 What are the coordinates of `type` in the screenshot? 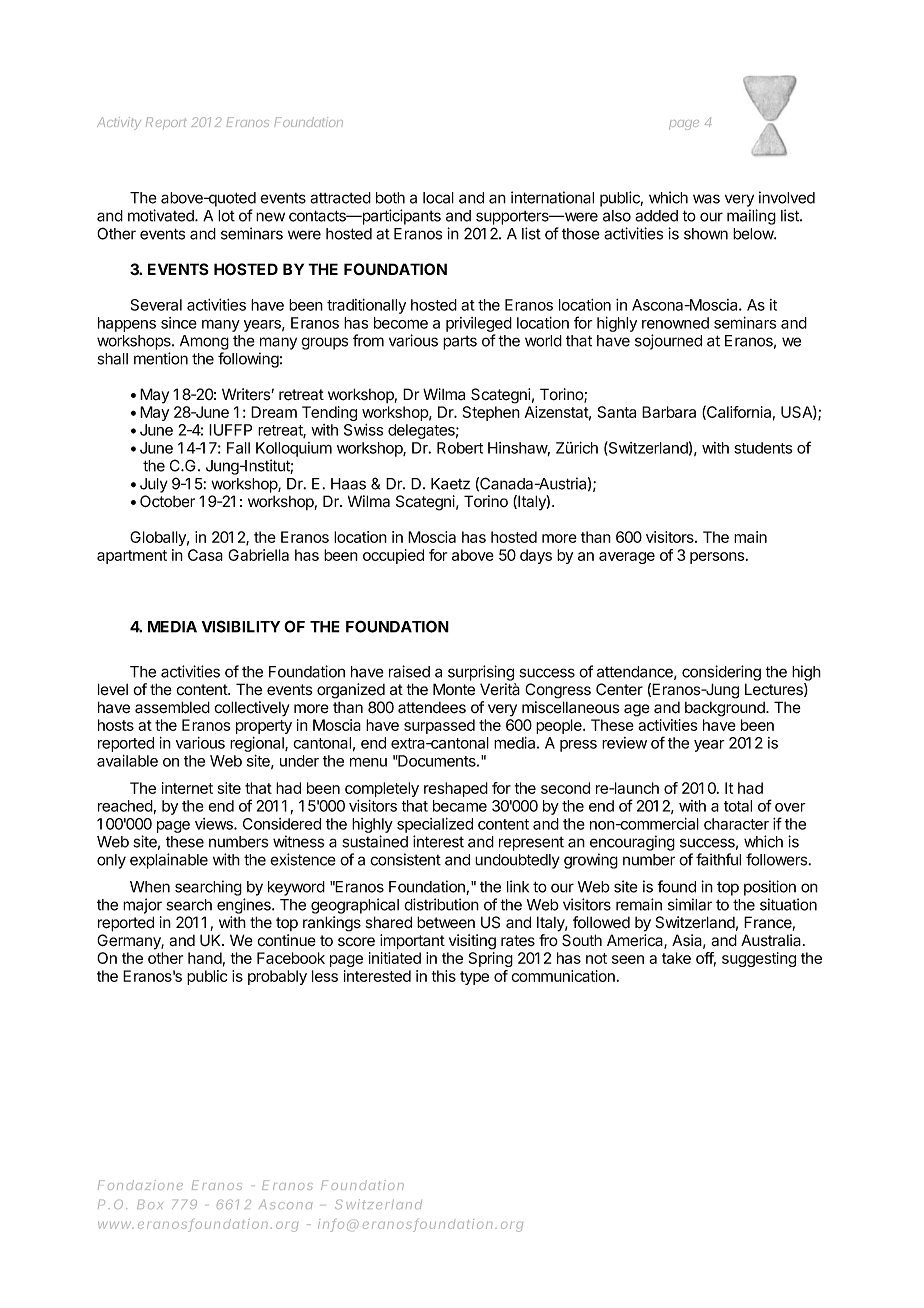 It's located at (474, 978).
